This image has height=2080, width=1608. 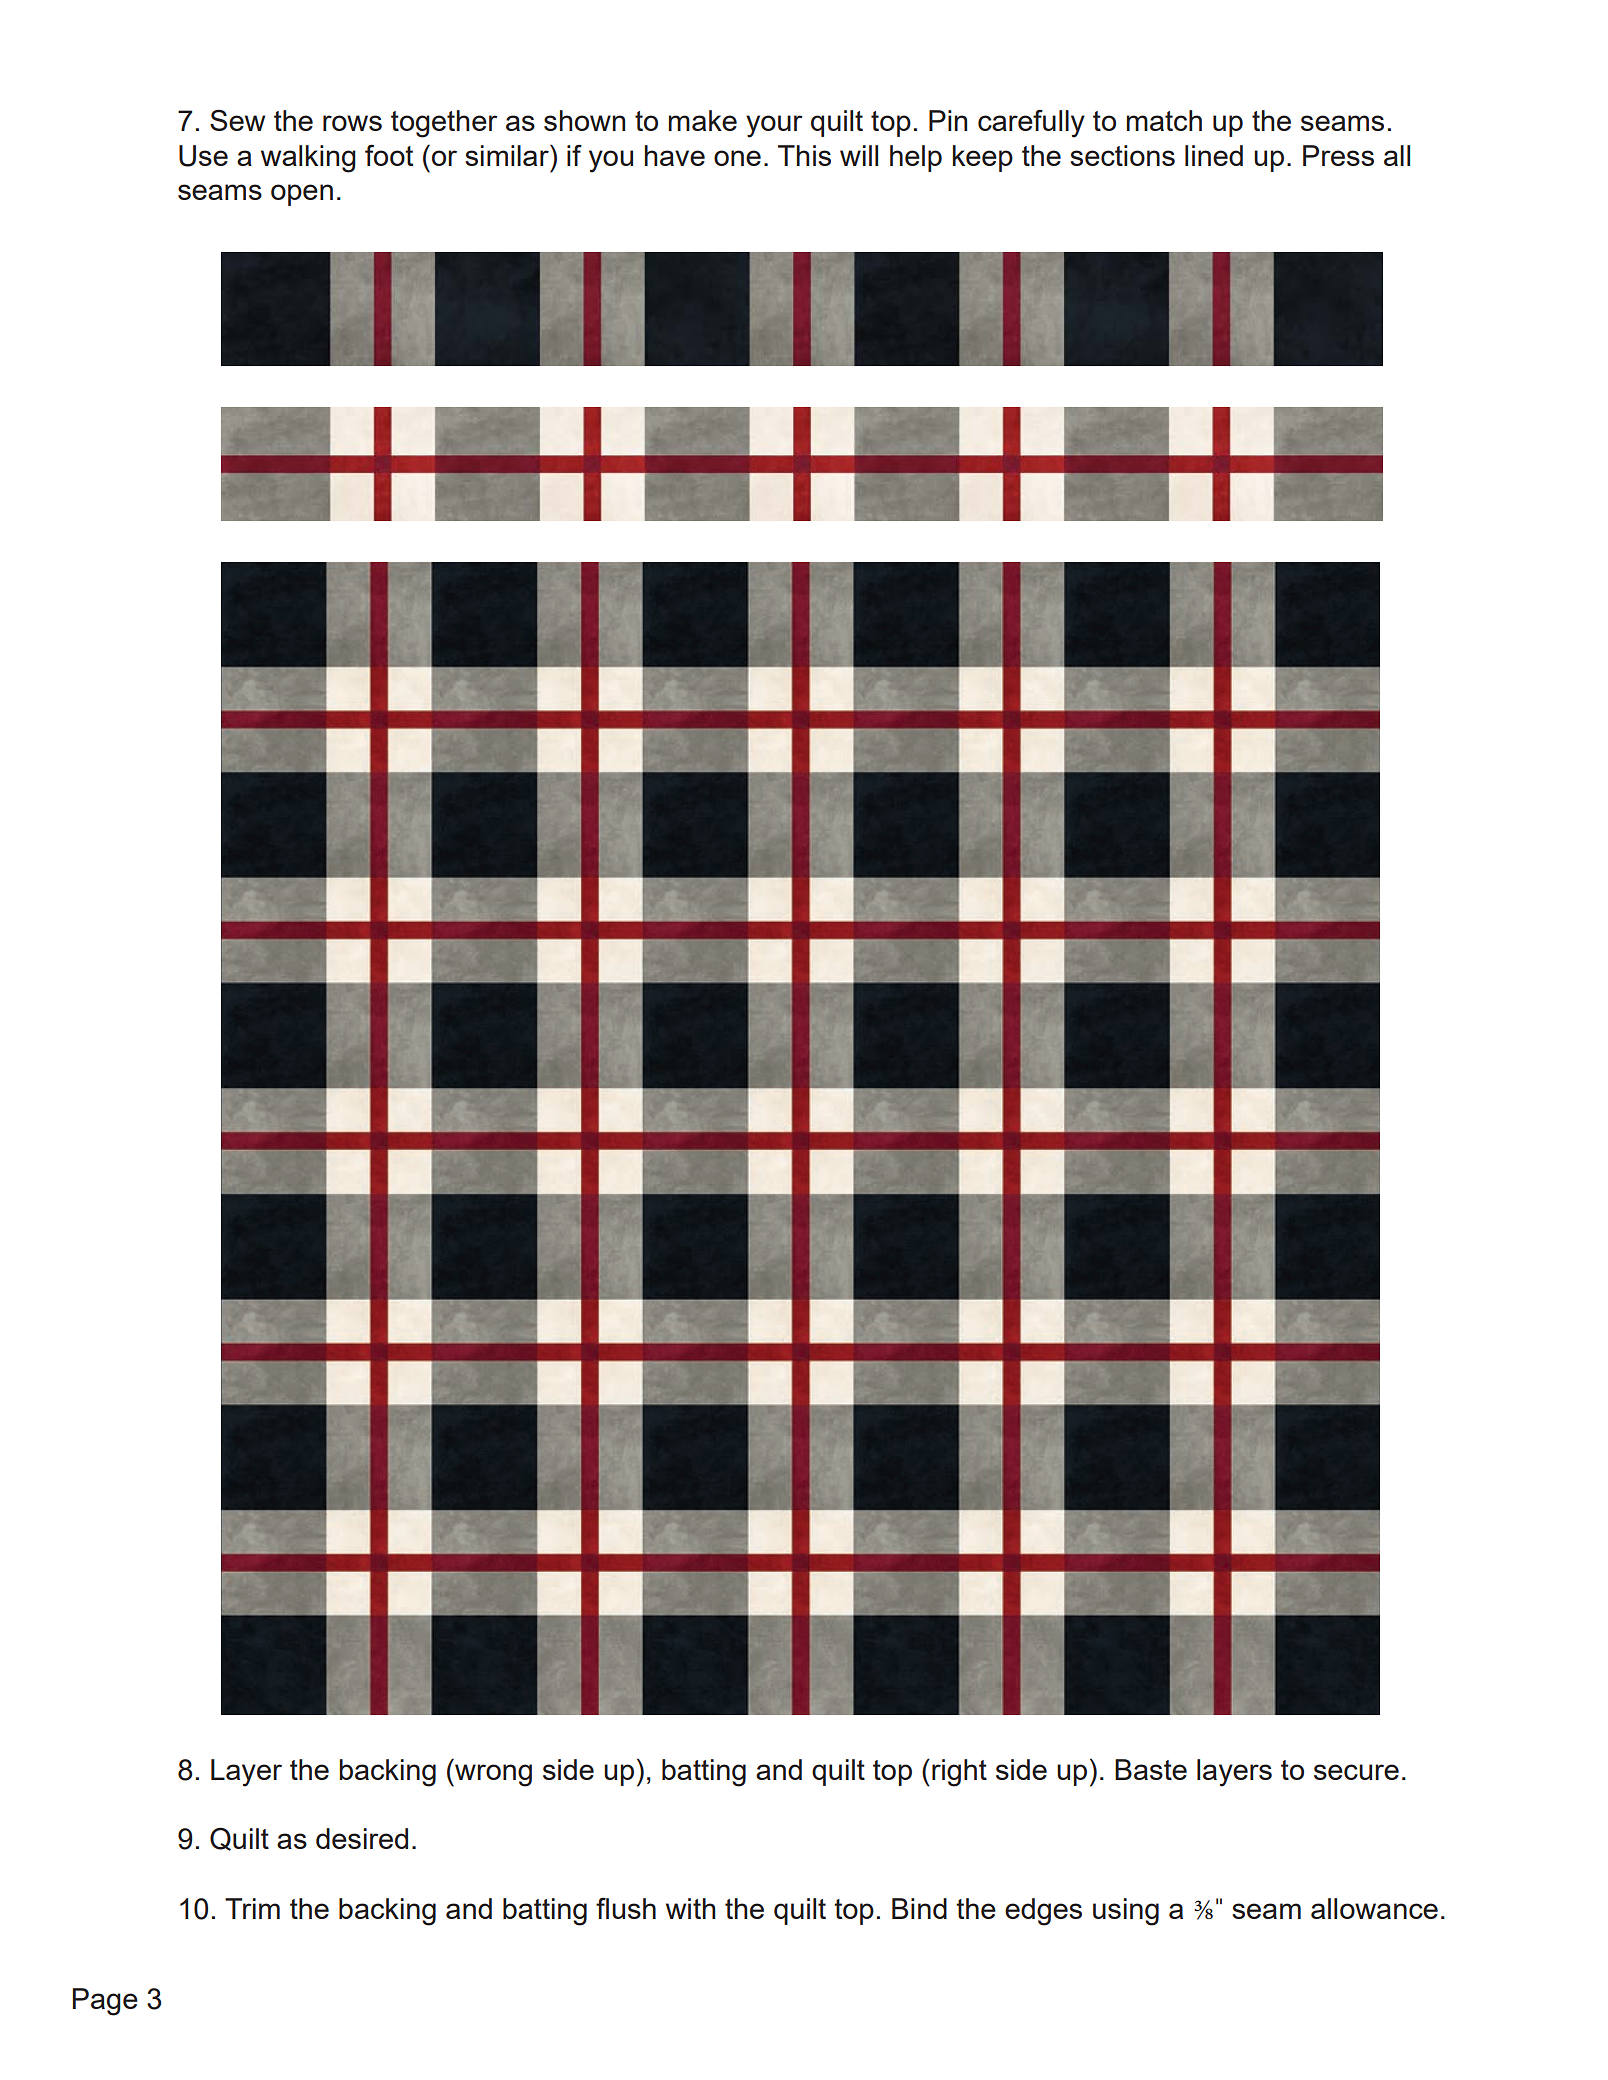 What do you see at coordinates (252, 1908) in the image?
I see `Trim` at bounding box center [252, 1908].
